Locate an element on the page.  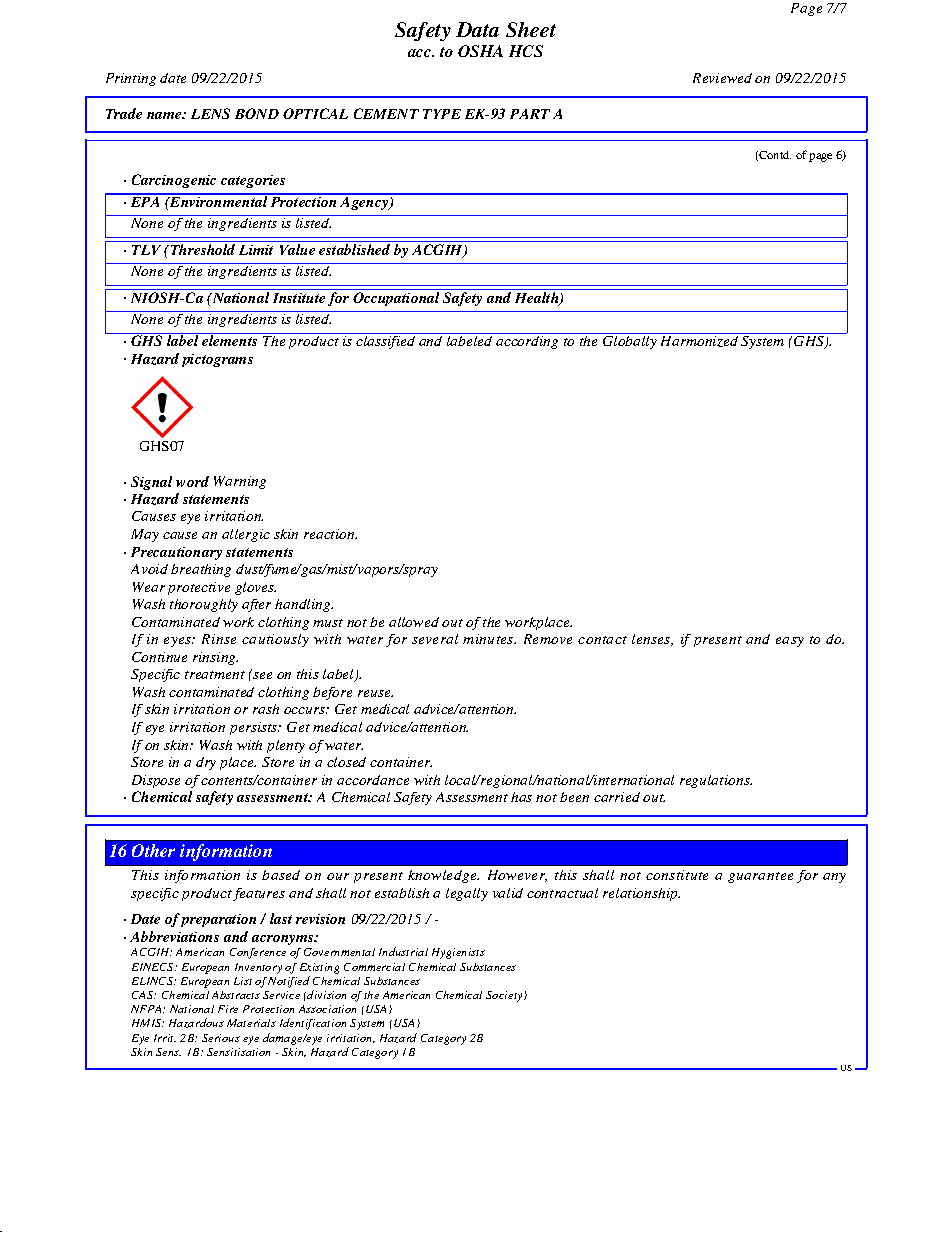
Society is located at coordinates (505, 996).
